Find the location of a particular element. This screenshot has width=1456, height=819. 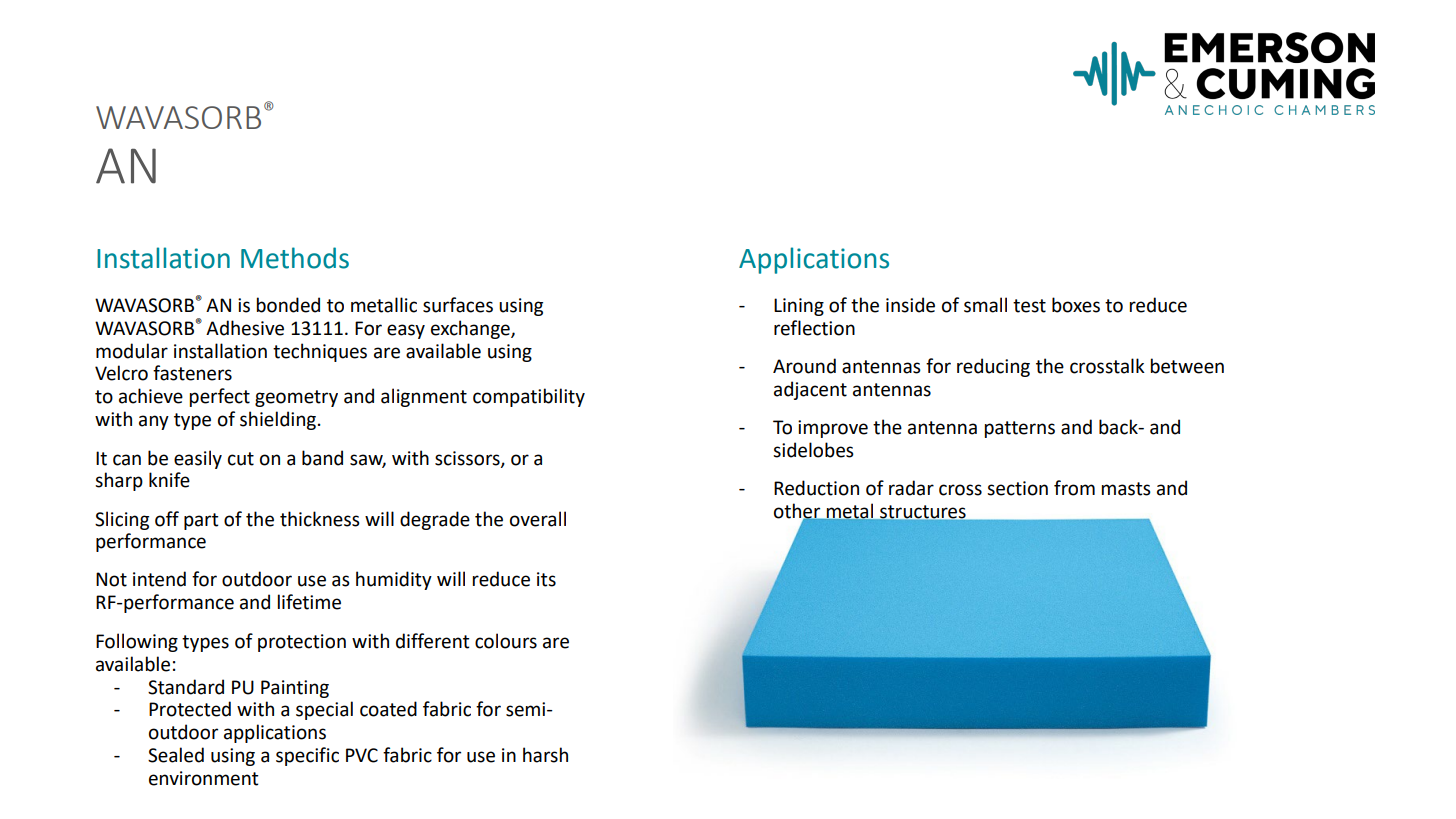

part is located at coordinates (201, 521).
